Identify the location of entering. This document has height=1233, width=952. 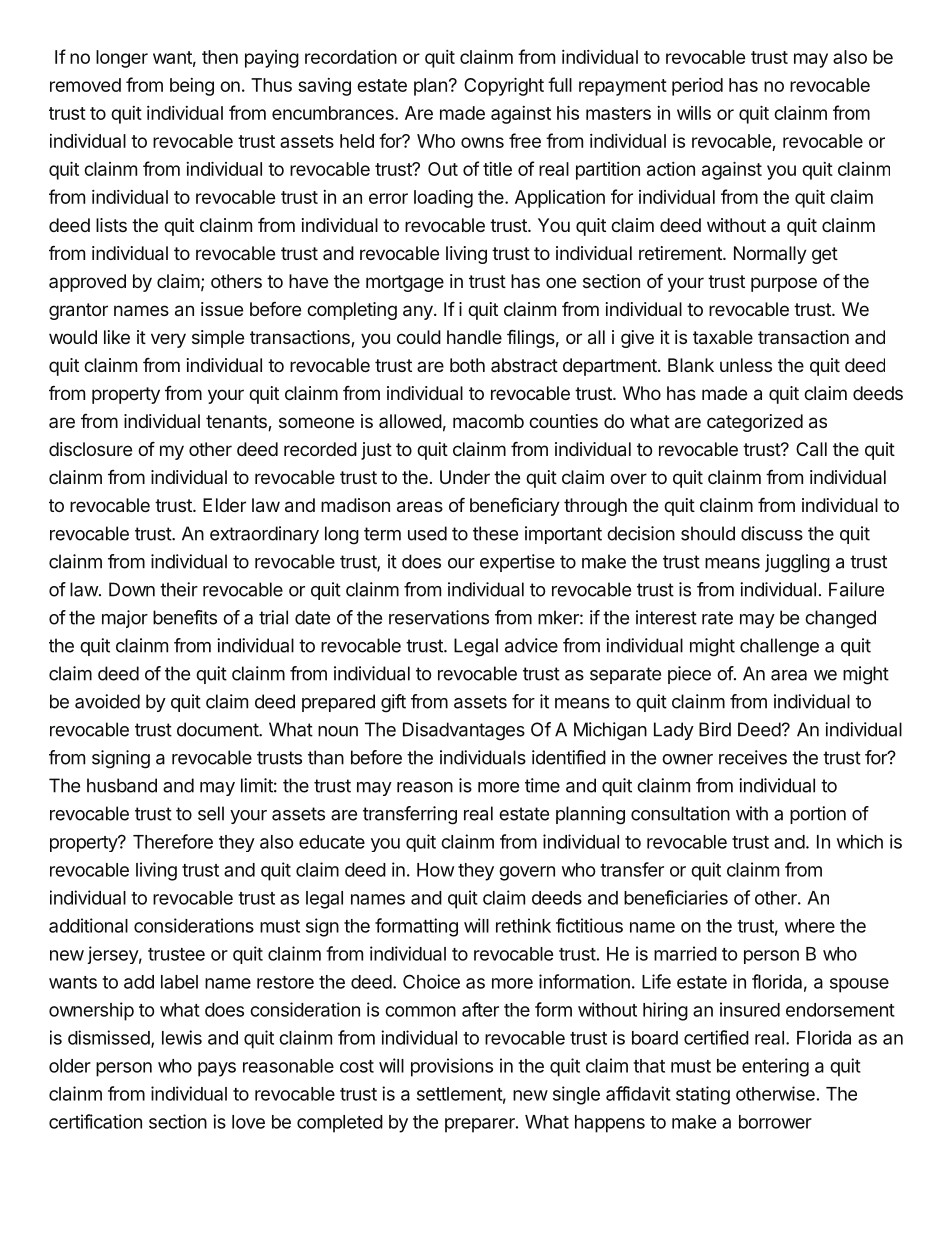
(775, 1067).
